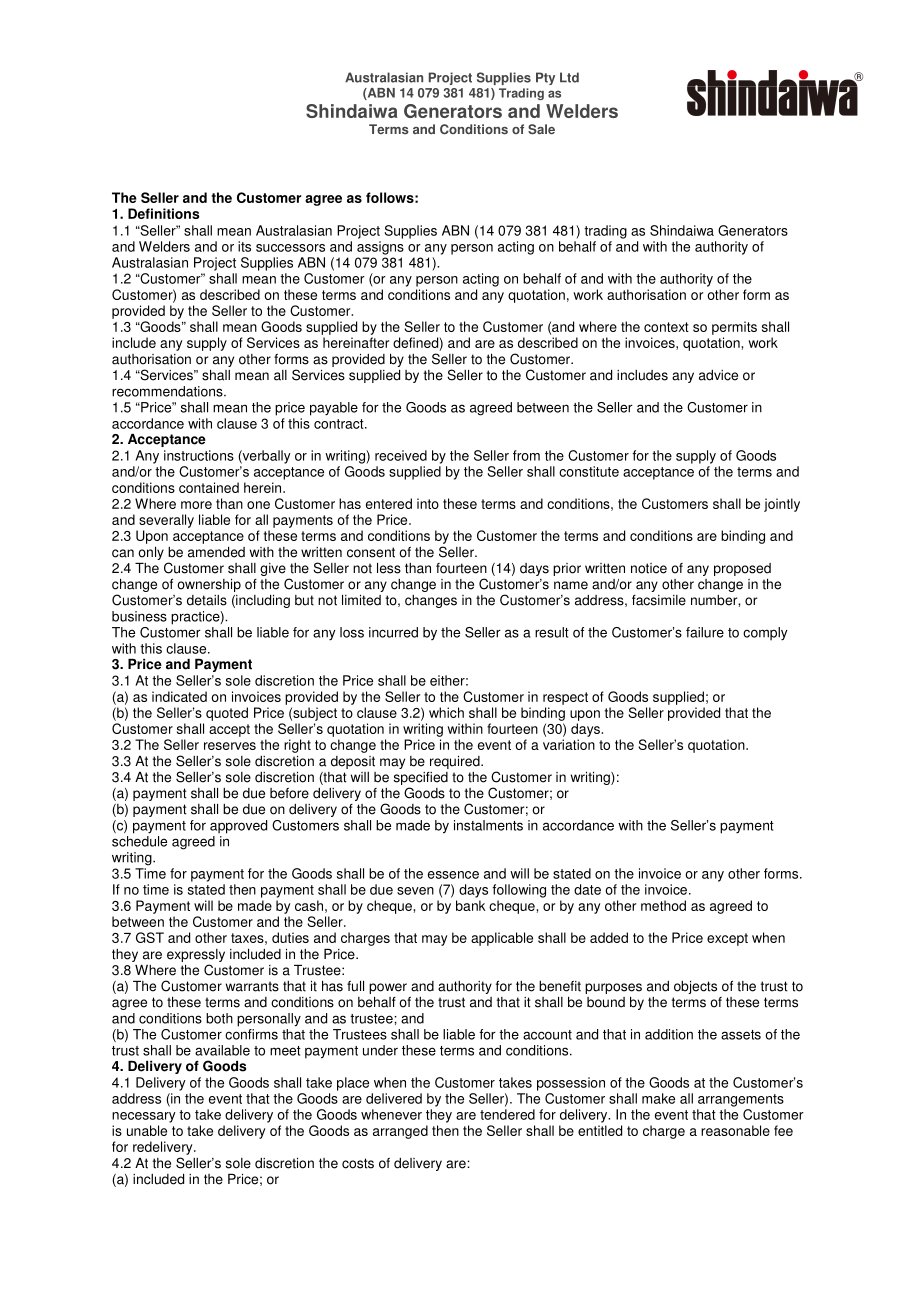 This screenshot has height=1308, width=924. I want to click on Definitions, so click(164, 213).
